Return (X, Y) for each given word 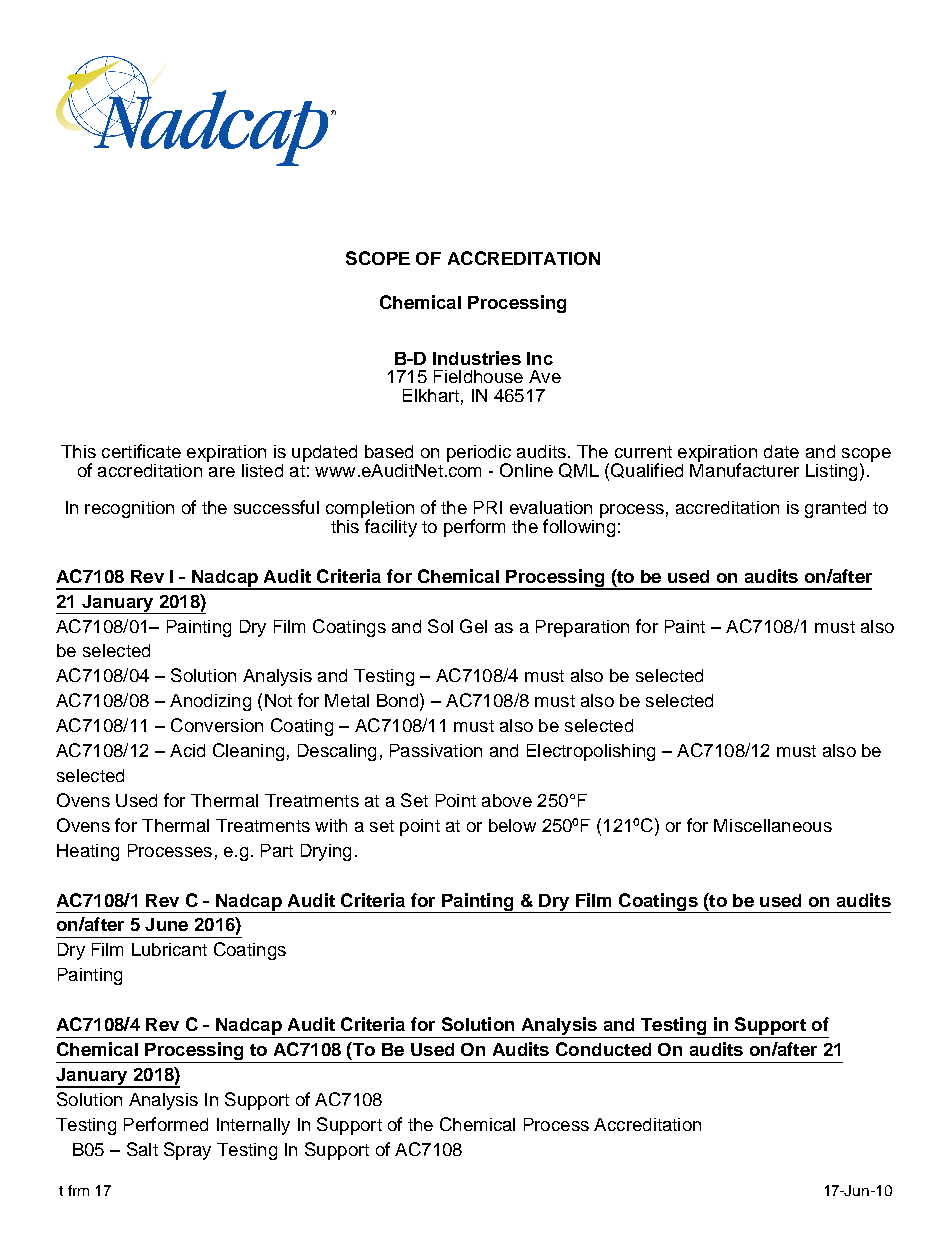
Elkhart (431, 395)
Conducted (603, 1049)
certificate (141, 451)
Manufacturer (744, 469)
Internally (253, 1126)
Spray (187, 1151)
